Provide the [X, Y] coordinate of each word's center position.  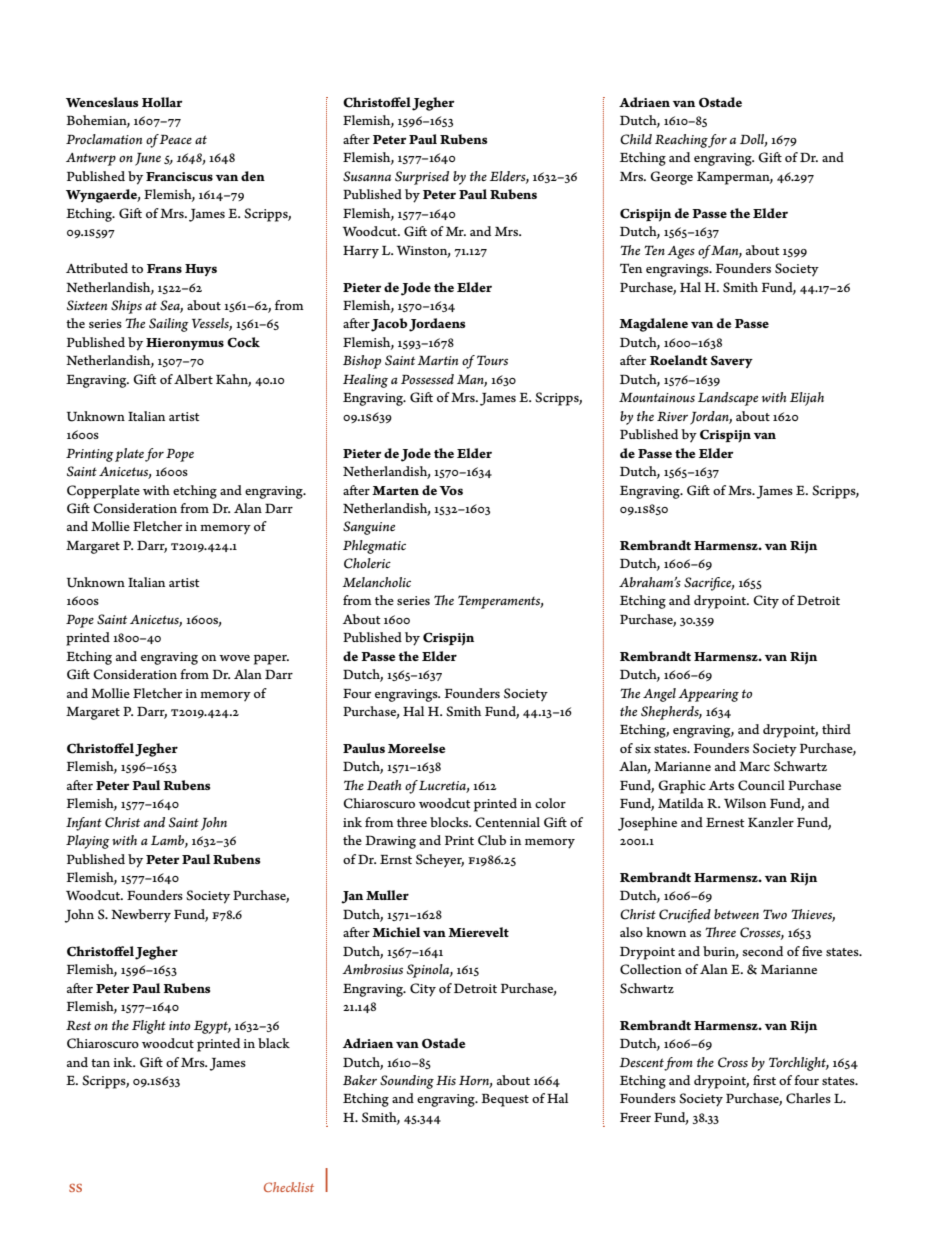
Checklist [289, 1187]
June [148, 159]
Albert [193, 379]
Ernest [725, 822]
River [672, 416]
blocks [450, 822]
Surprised [422, 178]
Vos [451, 490]
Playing [88, 842]
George [671, 178]
